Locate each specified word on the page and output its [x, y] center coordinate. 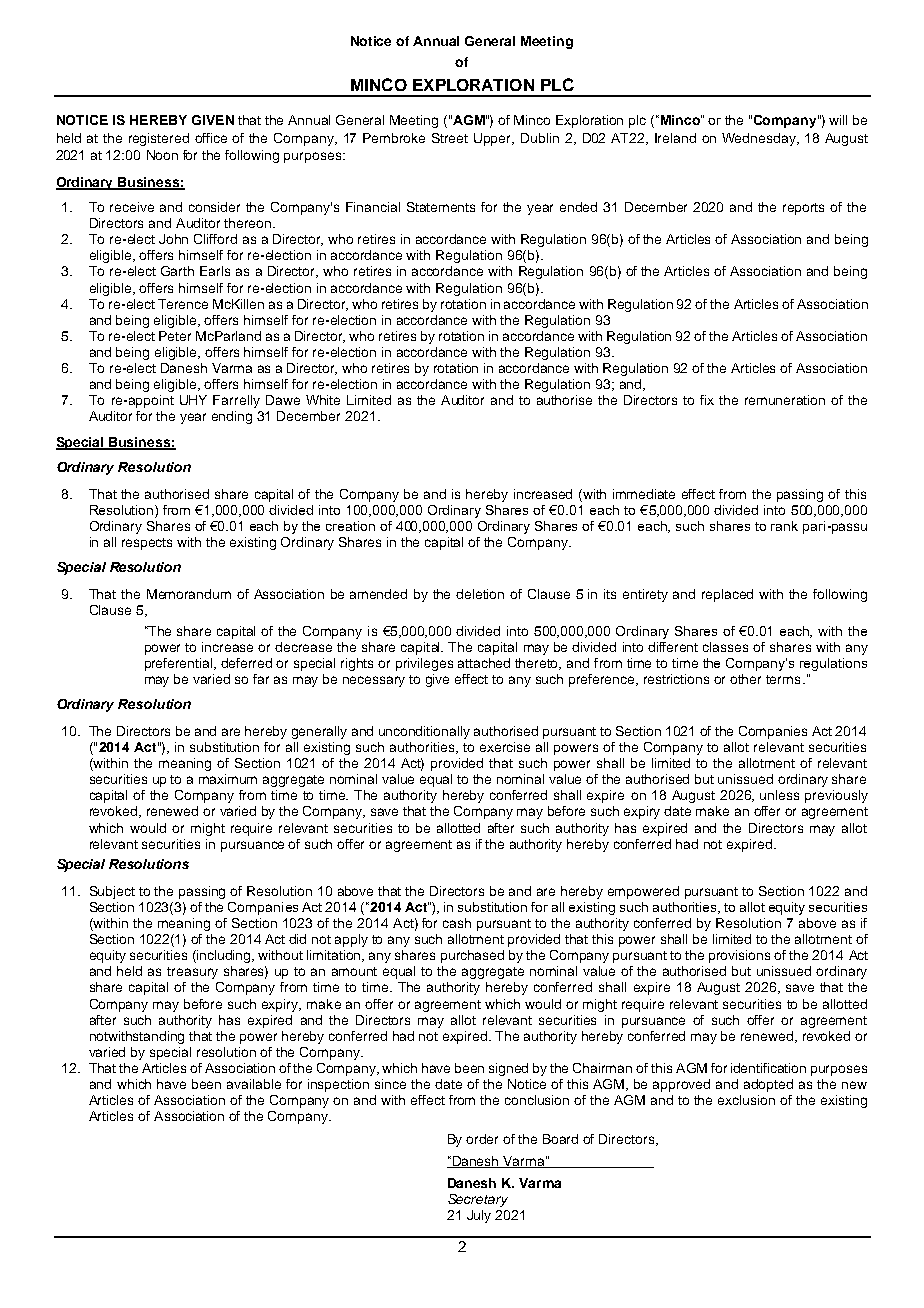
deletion [480, 594]
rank [784, 526]
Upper [494, 139]
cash [457, 923]
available [254, 1084]
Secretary [478, 1200]
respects [147, 544]
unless [779, 795]
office [211, 138]
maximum [228, 779]
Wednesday [760, 139]
